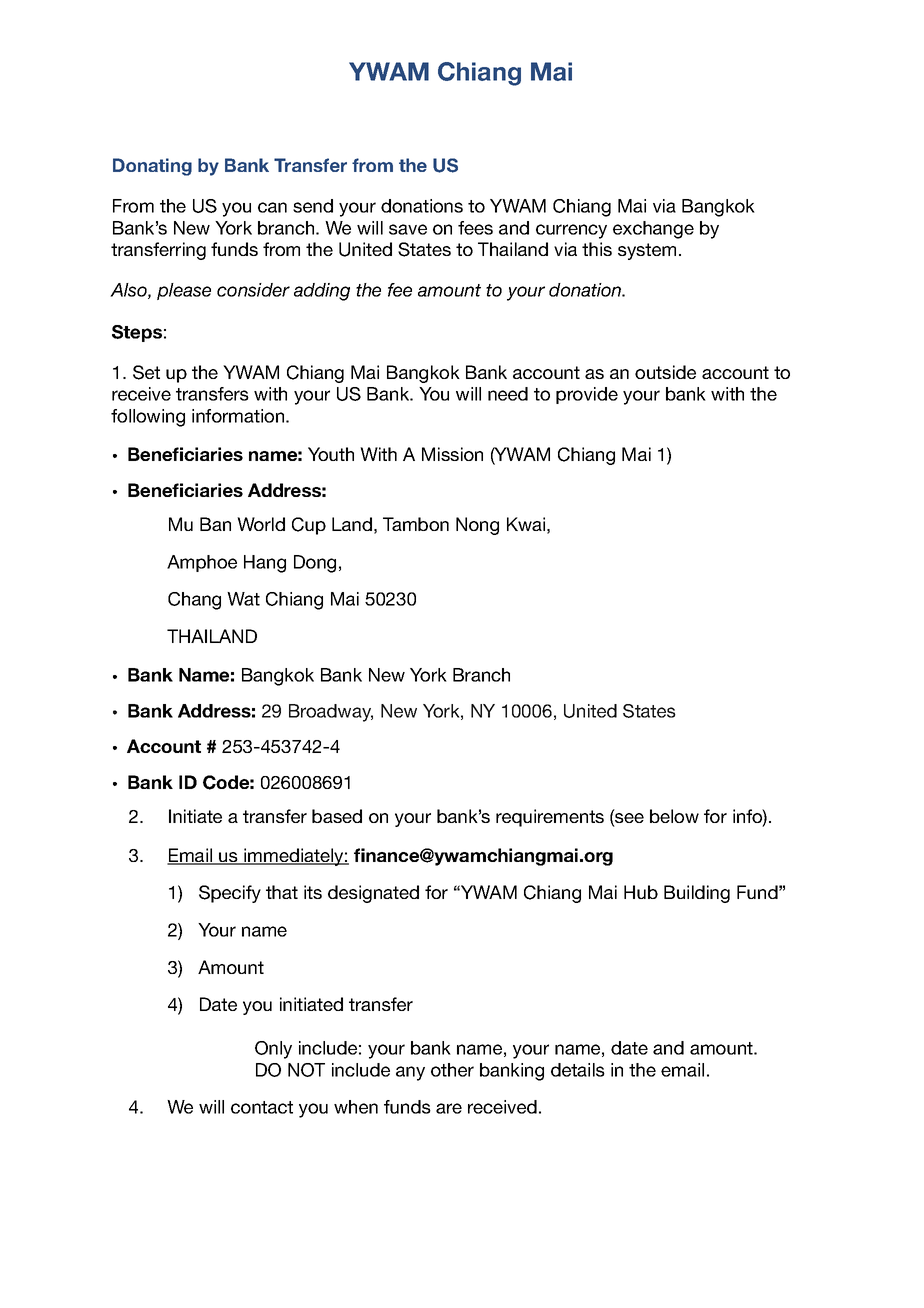  Describe the element at coordinates (587, 395) in the screenshot. I see `provide` at that location.
